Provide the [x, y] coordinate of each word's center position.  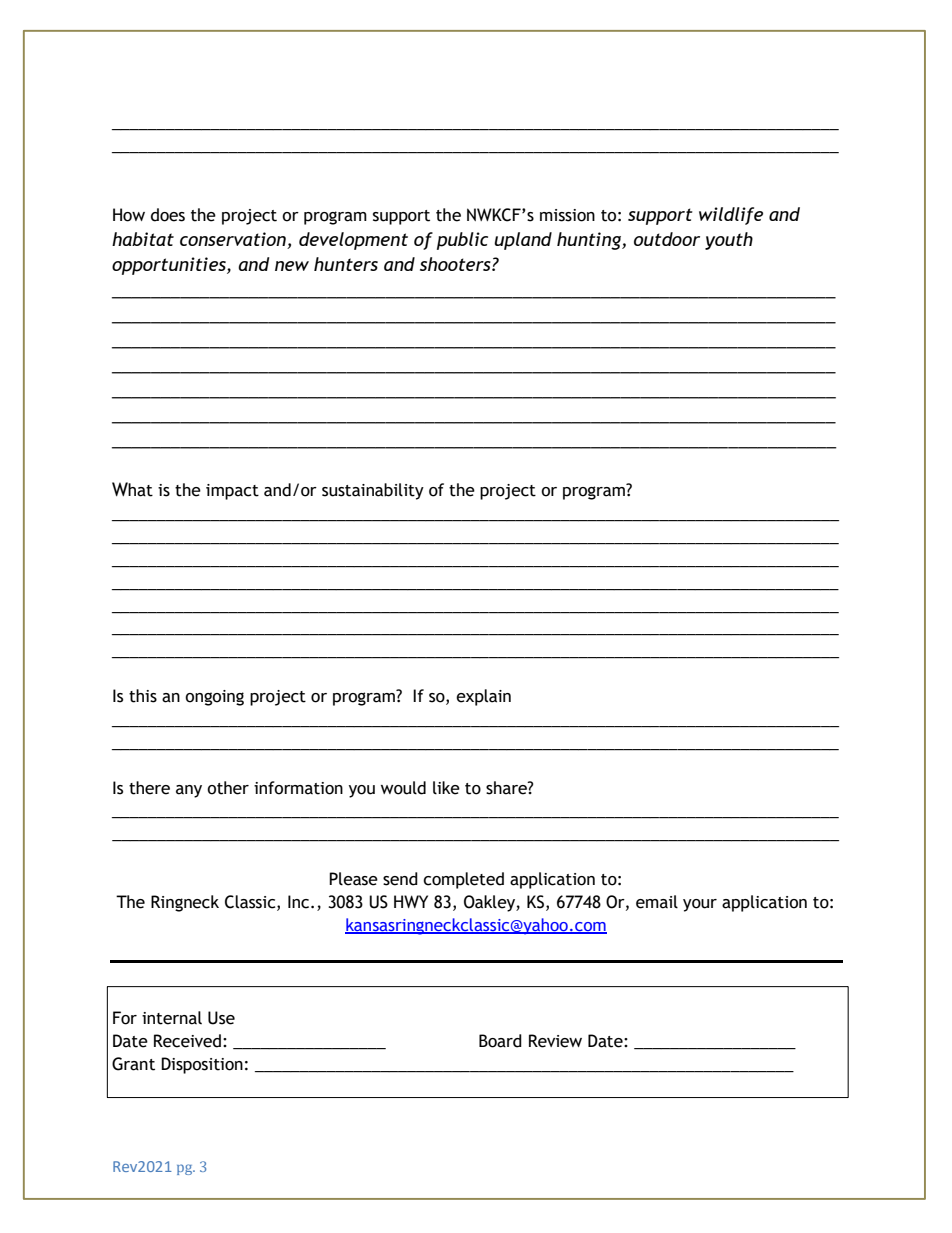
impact [232, 492]
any [189, 791]
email [657, 902]
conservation [234, 240]
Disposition [202, 1065]
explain [483, 697]
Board [500, 1041]
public [462, 241]
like [446, 788]
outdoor [667, 239]
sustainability [373, 491]
